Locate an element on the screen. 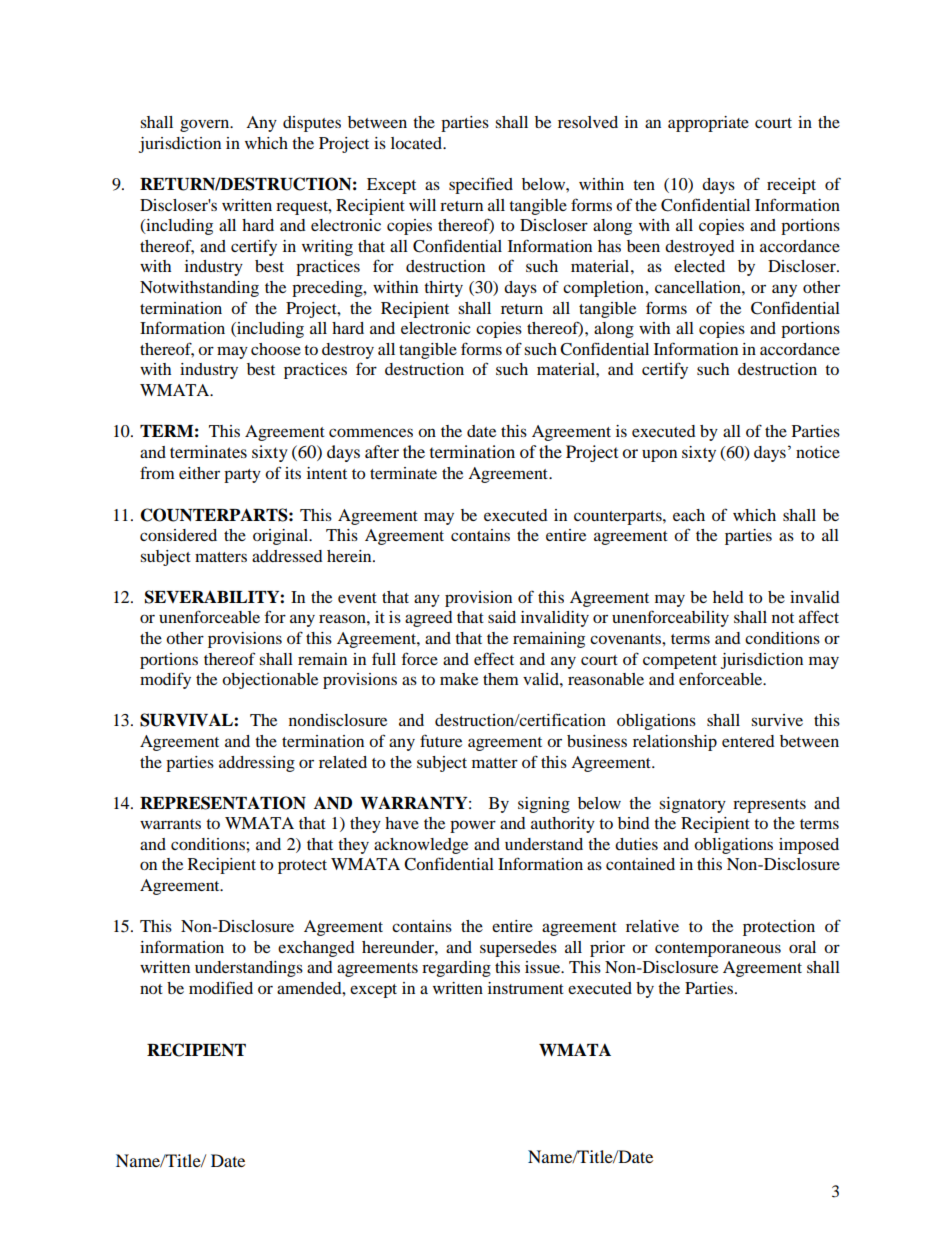 This screenshot has height=1233, width=952. thirty is located at coordinates (443, 289).
